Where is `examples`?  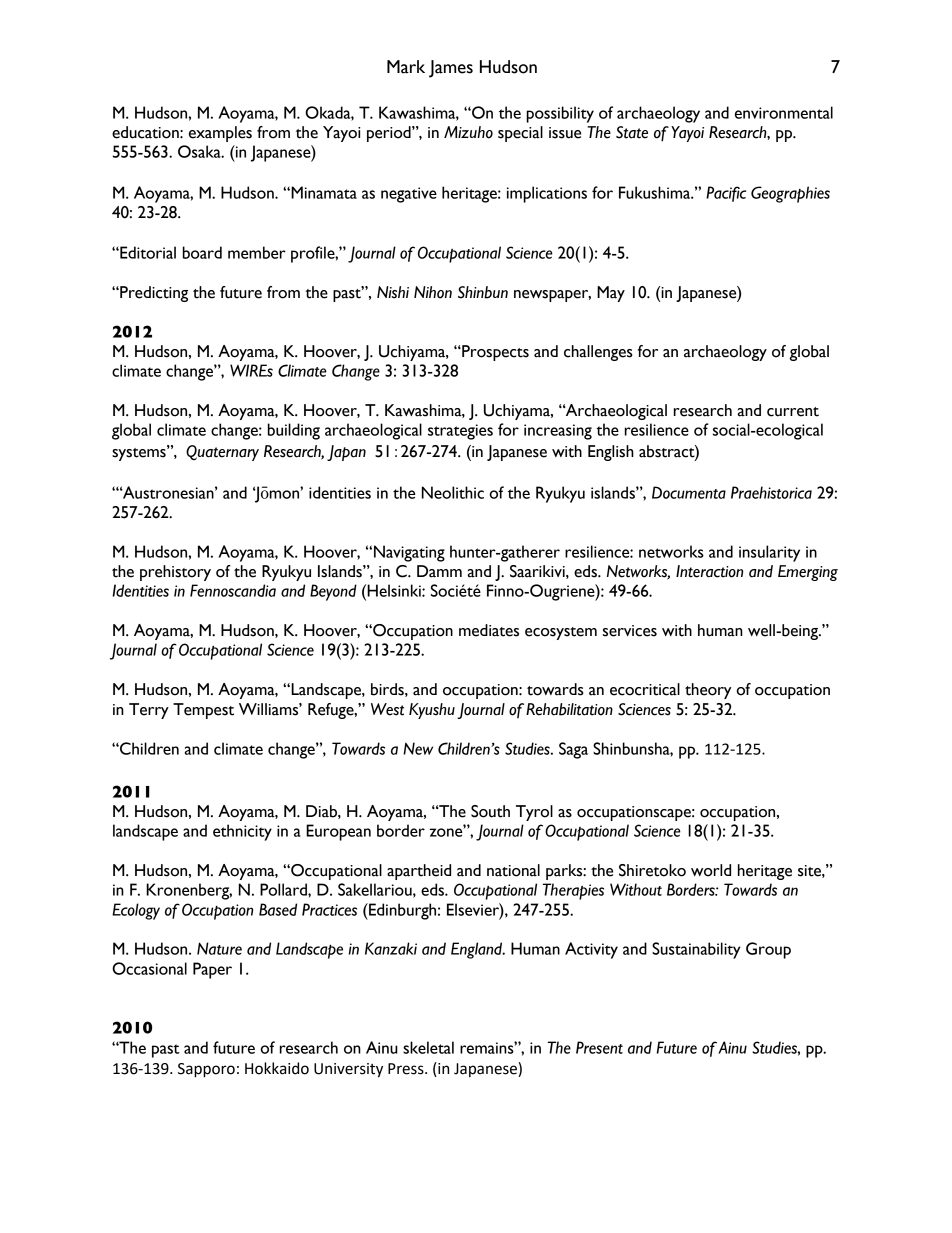 examples is located at coordinates (220, 134).
